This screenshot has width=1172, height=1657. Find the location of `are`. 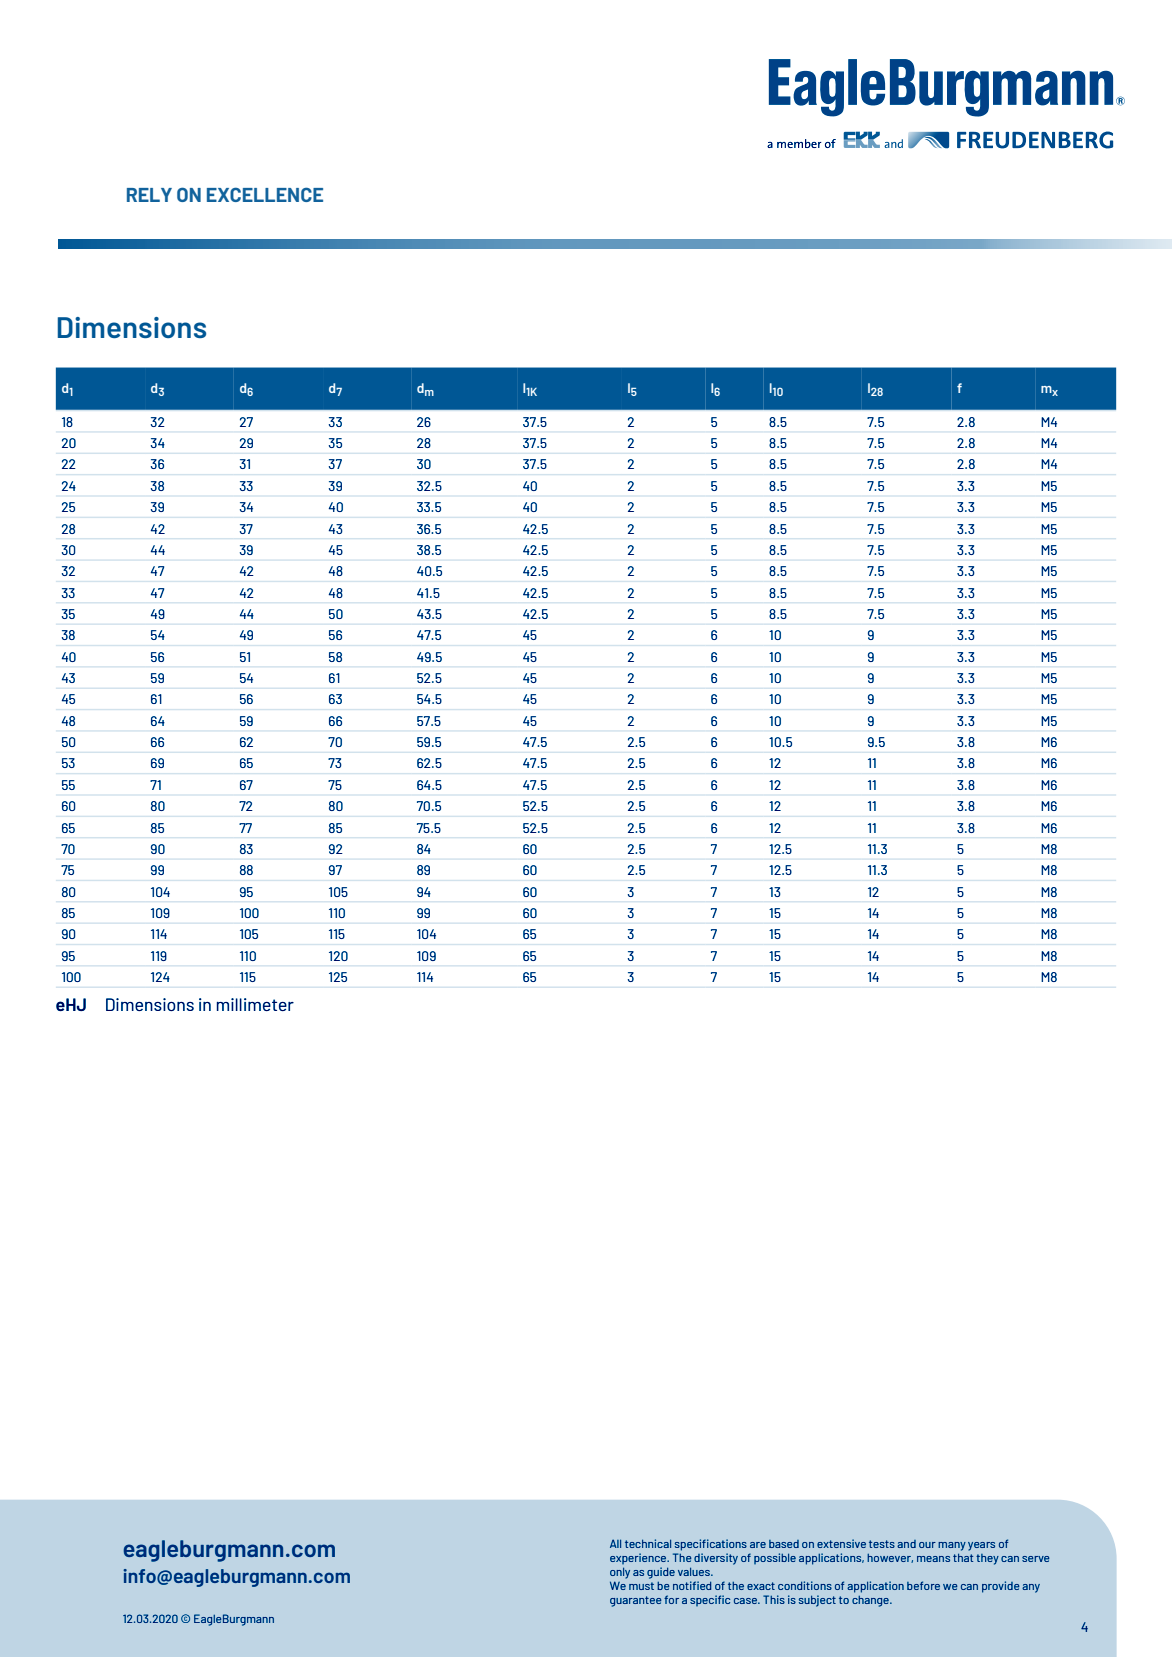

are is located at coordinates (758, 1545).
